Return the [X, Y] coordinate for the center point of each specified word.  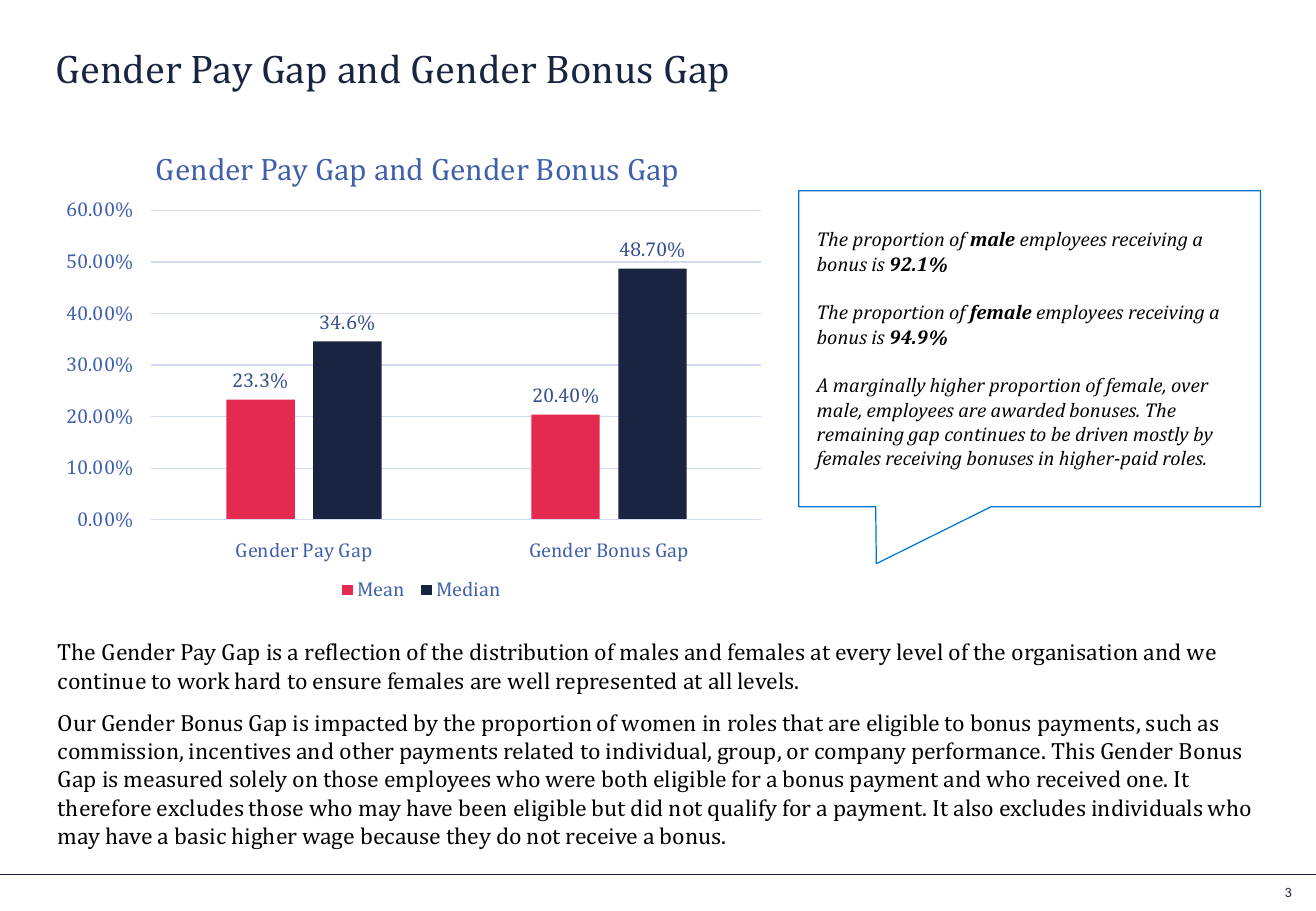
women [658, 725]
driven [1102, 434]
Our [77, 723]
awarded [1028, 410]
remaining [860, 436]
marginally [879, 387]
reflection [353, 651]
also [973, 807]
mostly [1161, 436]
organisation [1075, 654]
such [1168, 722]
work [203, 680]
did [647, 807]
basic [200, 835]
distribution [529, 651]
